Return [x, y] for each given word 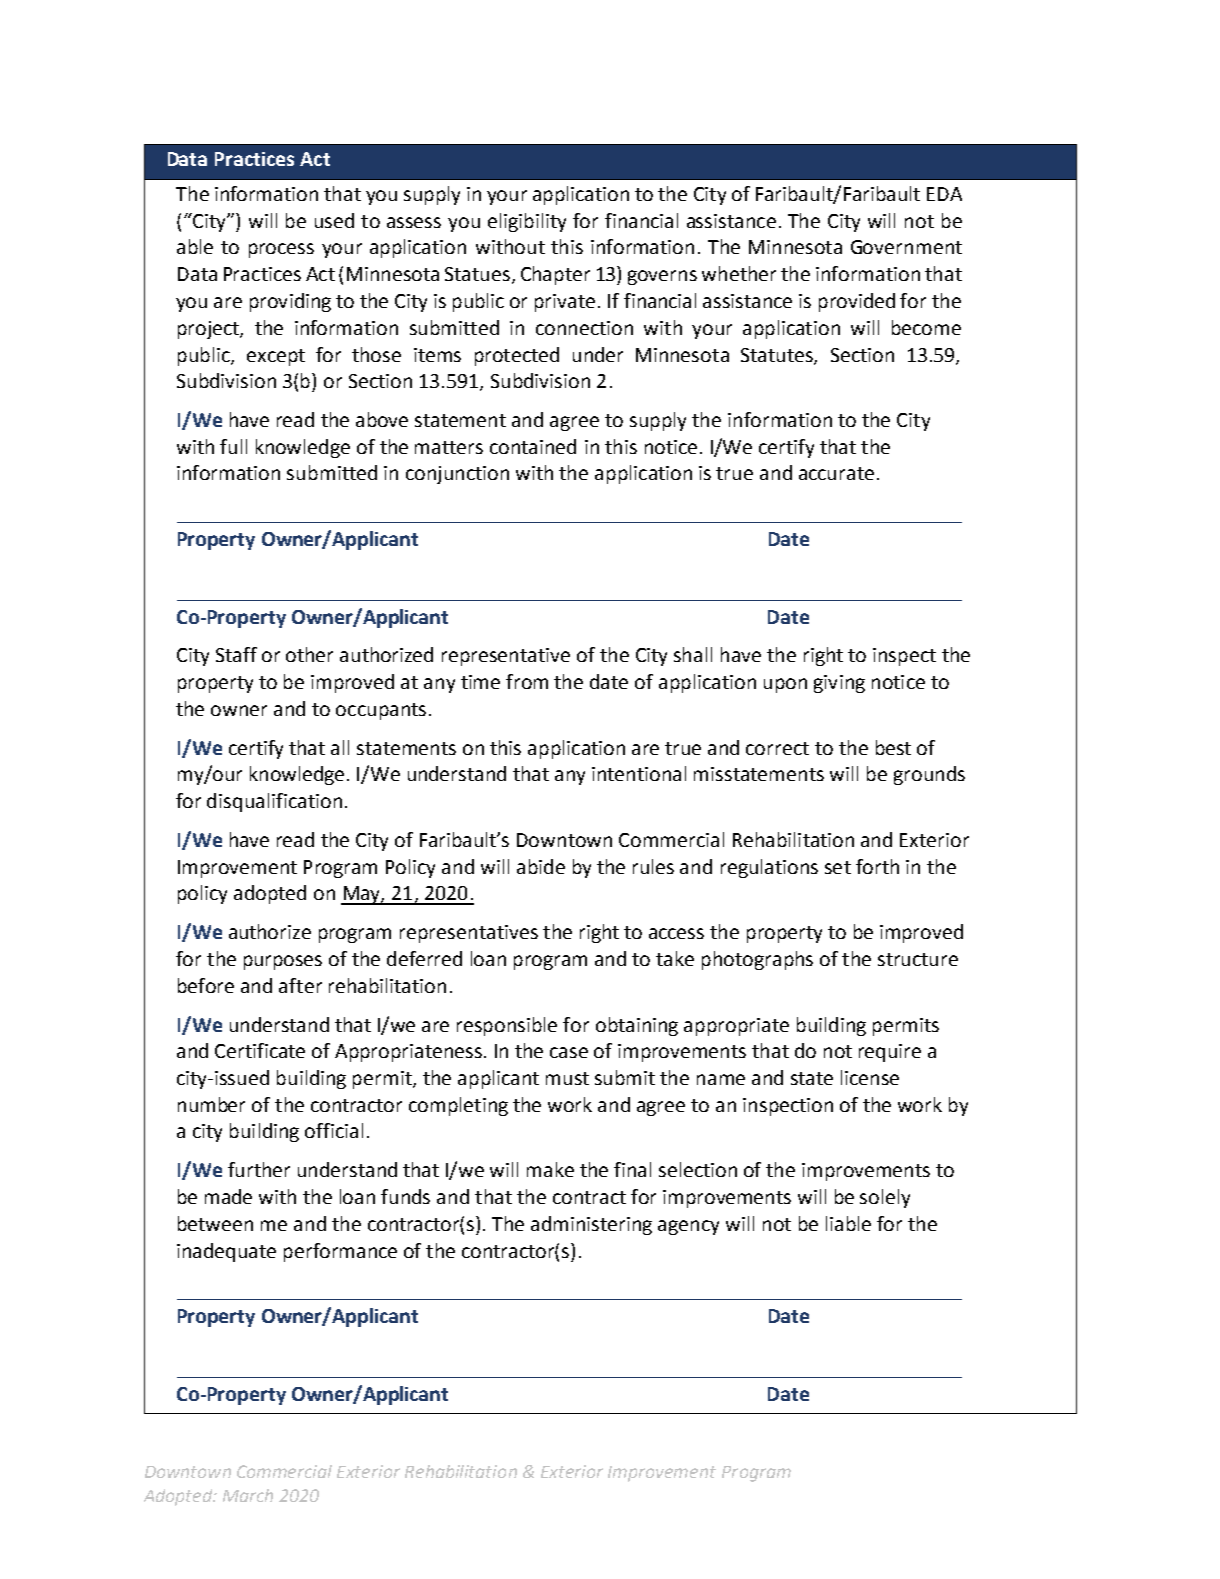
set [838, 867]
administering [591, 1225]
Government [906, 247]
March [248, 1495]
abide [541, 866]
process [281, 250]
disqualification [274, 802]
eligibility [527, 222]
